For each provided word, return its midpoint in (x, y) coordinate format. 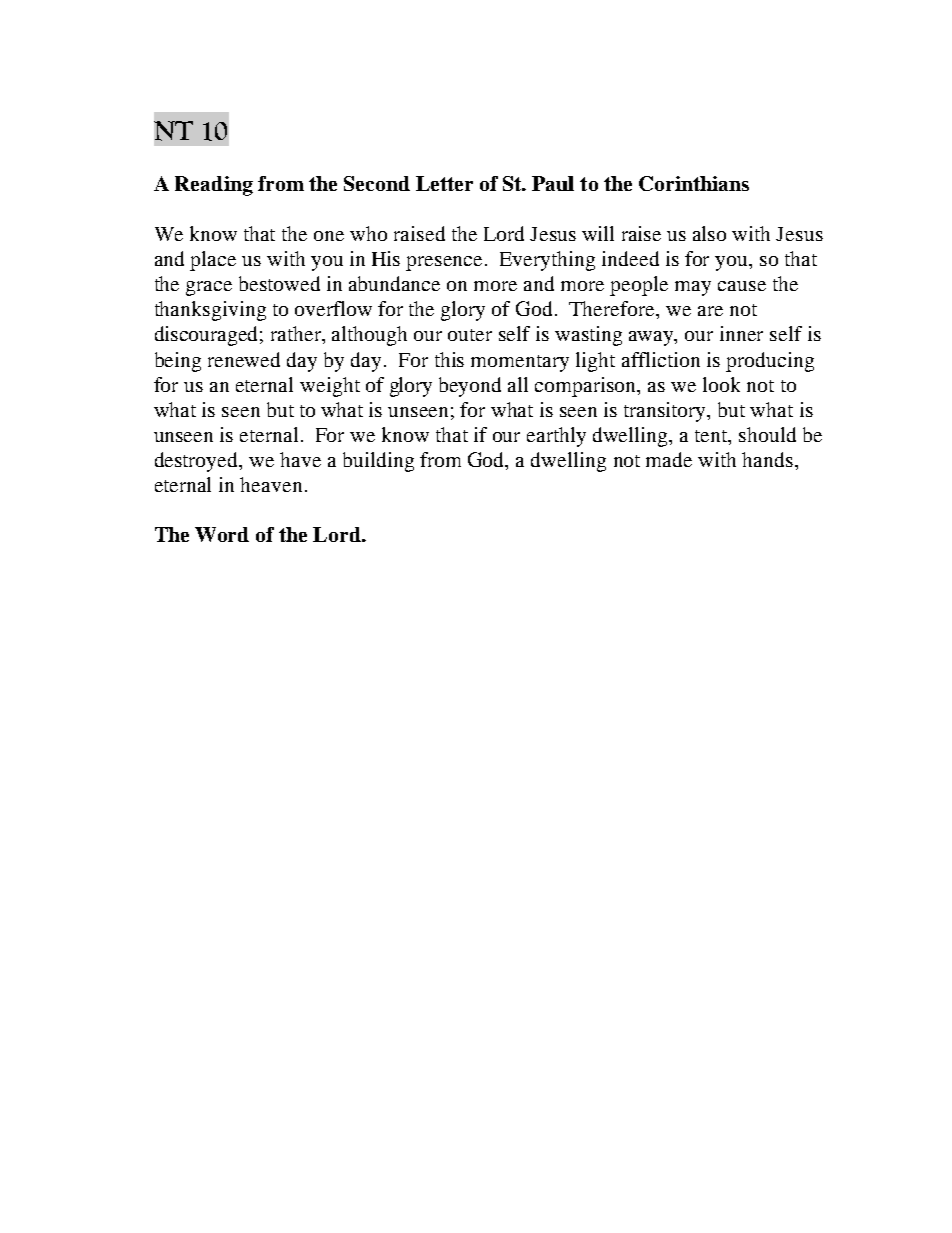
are (710, 311)
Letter (444, 183)
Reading (214, 186)
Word (222, 534)
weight (330, 387)
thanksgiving (210, 311)
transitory (666, 412)
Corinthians (694, 183)
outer (470, 335)
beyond (470, 387)
